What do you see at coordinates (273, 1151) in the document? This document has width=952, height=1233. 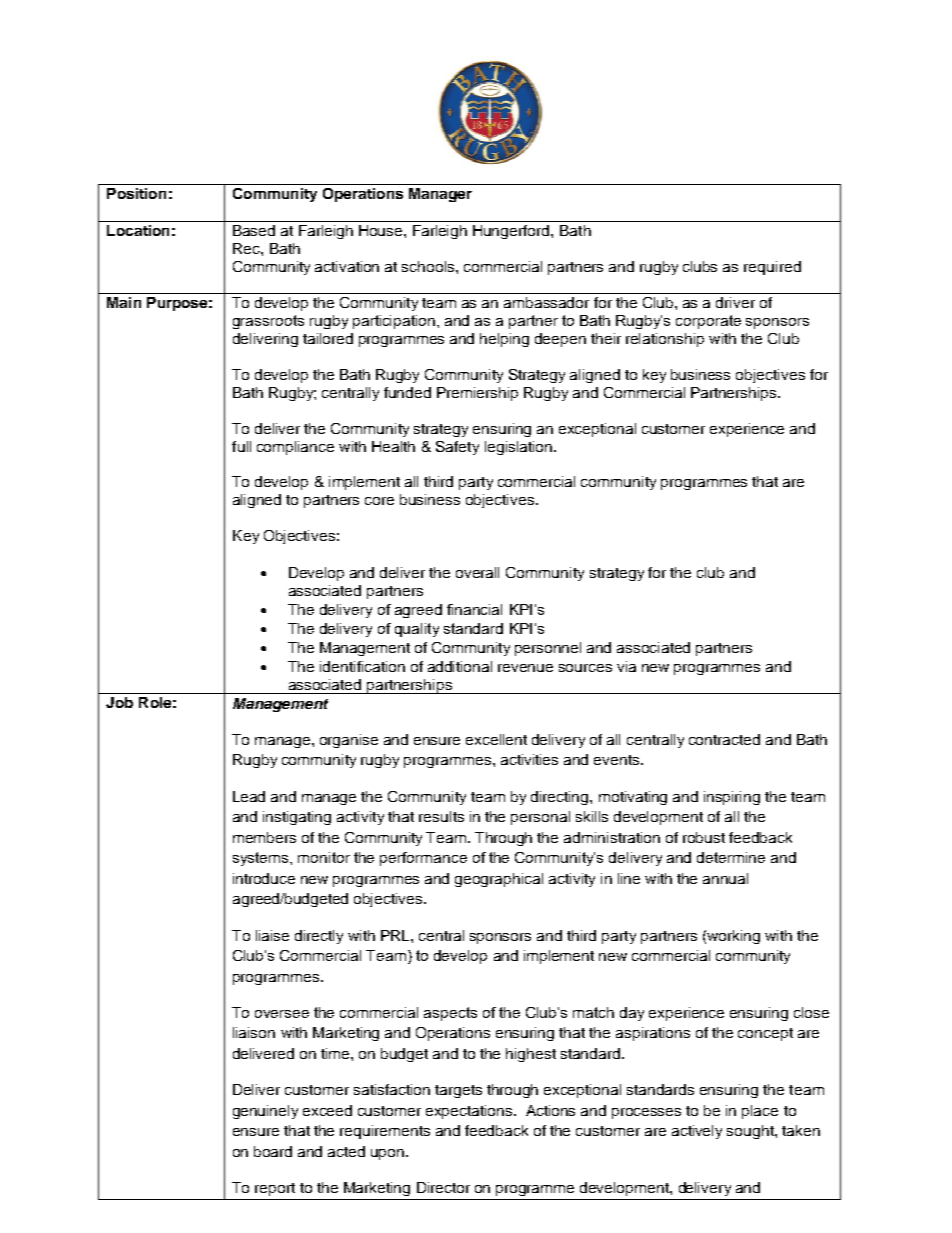 I see `board` at bounding box center [273, 1151].
